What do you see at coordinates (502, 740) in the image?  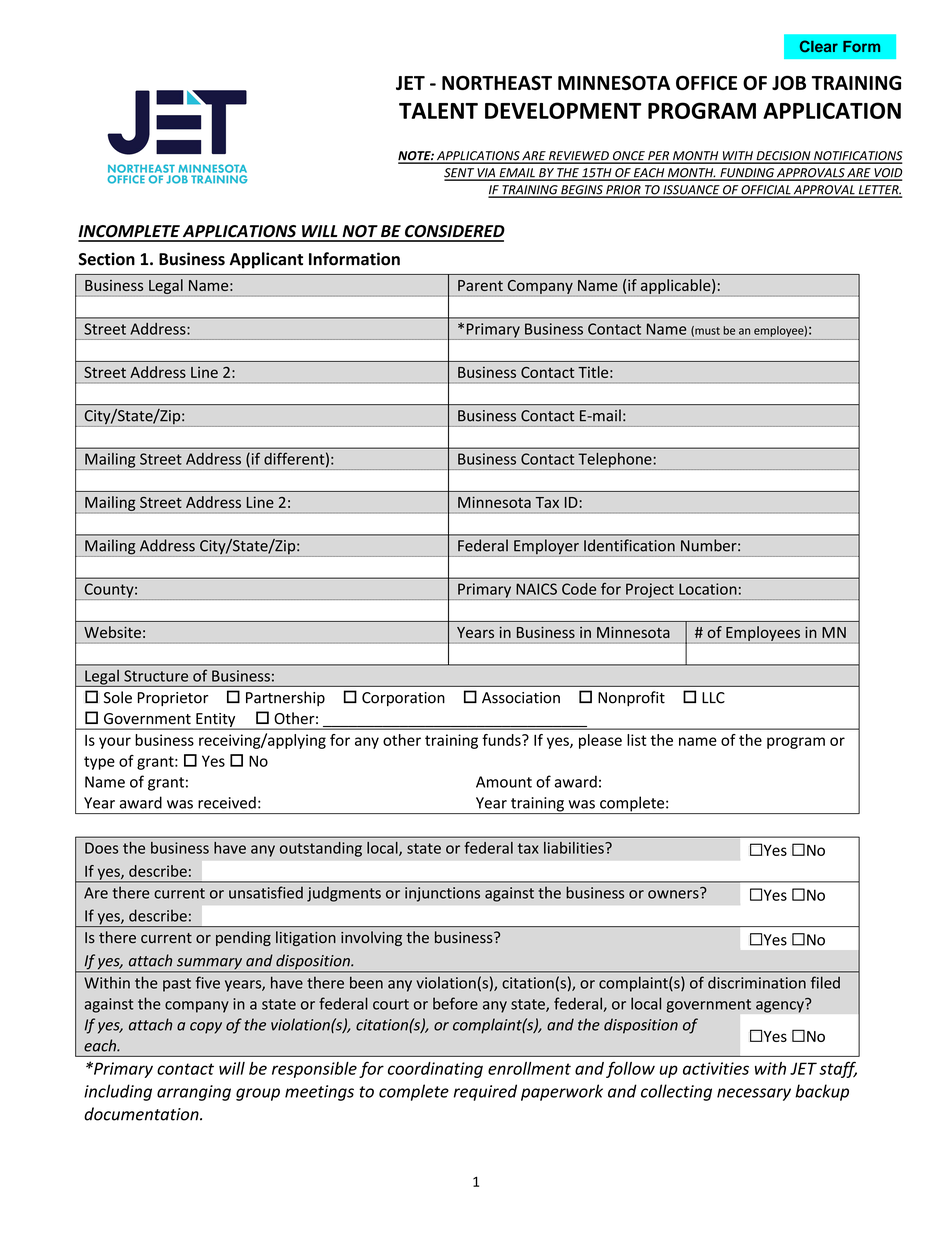 I see `funds` at bounding box center [502, 740].
